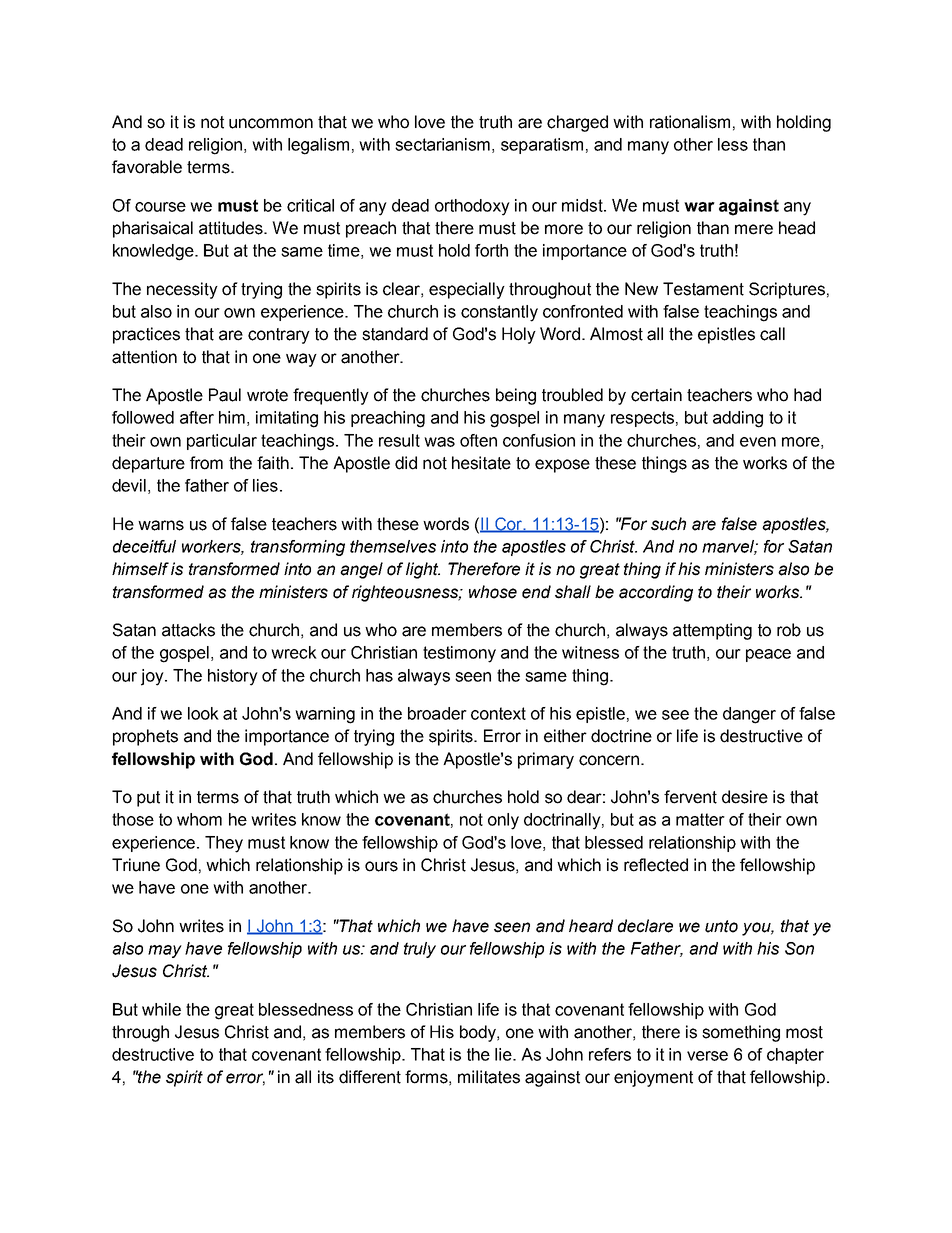 This screenshot has height=1233, width=952. Describe the element at coordinates (690, 122) in the screenshot. I see `rationalism` at that location.
